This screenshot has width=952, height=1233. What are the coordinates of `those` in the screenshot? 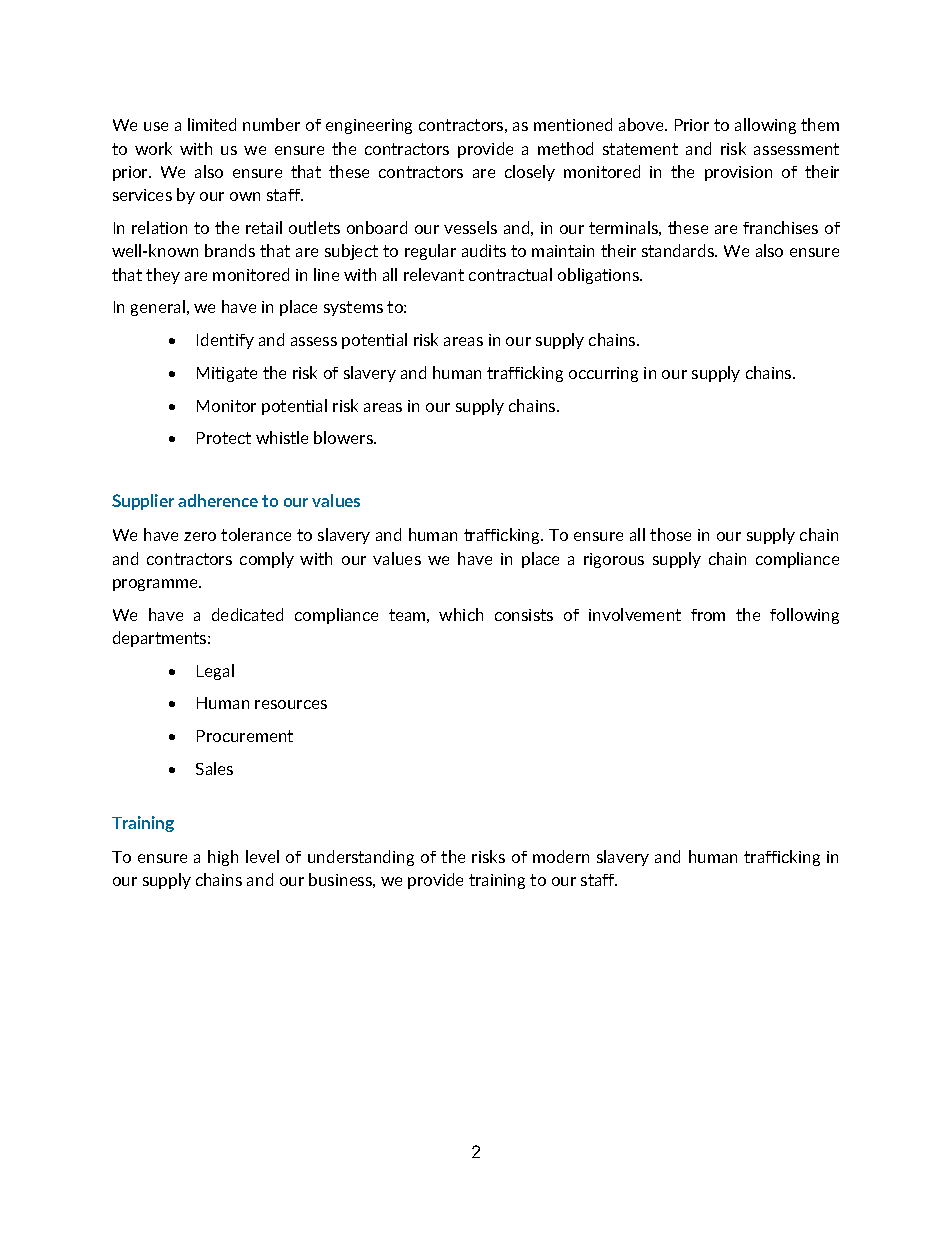 It's located at (670, 534).
